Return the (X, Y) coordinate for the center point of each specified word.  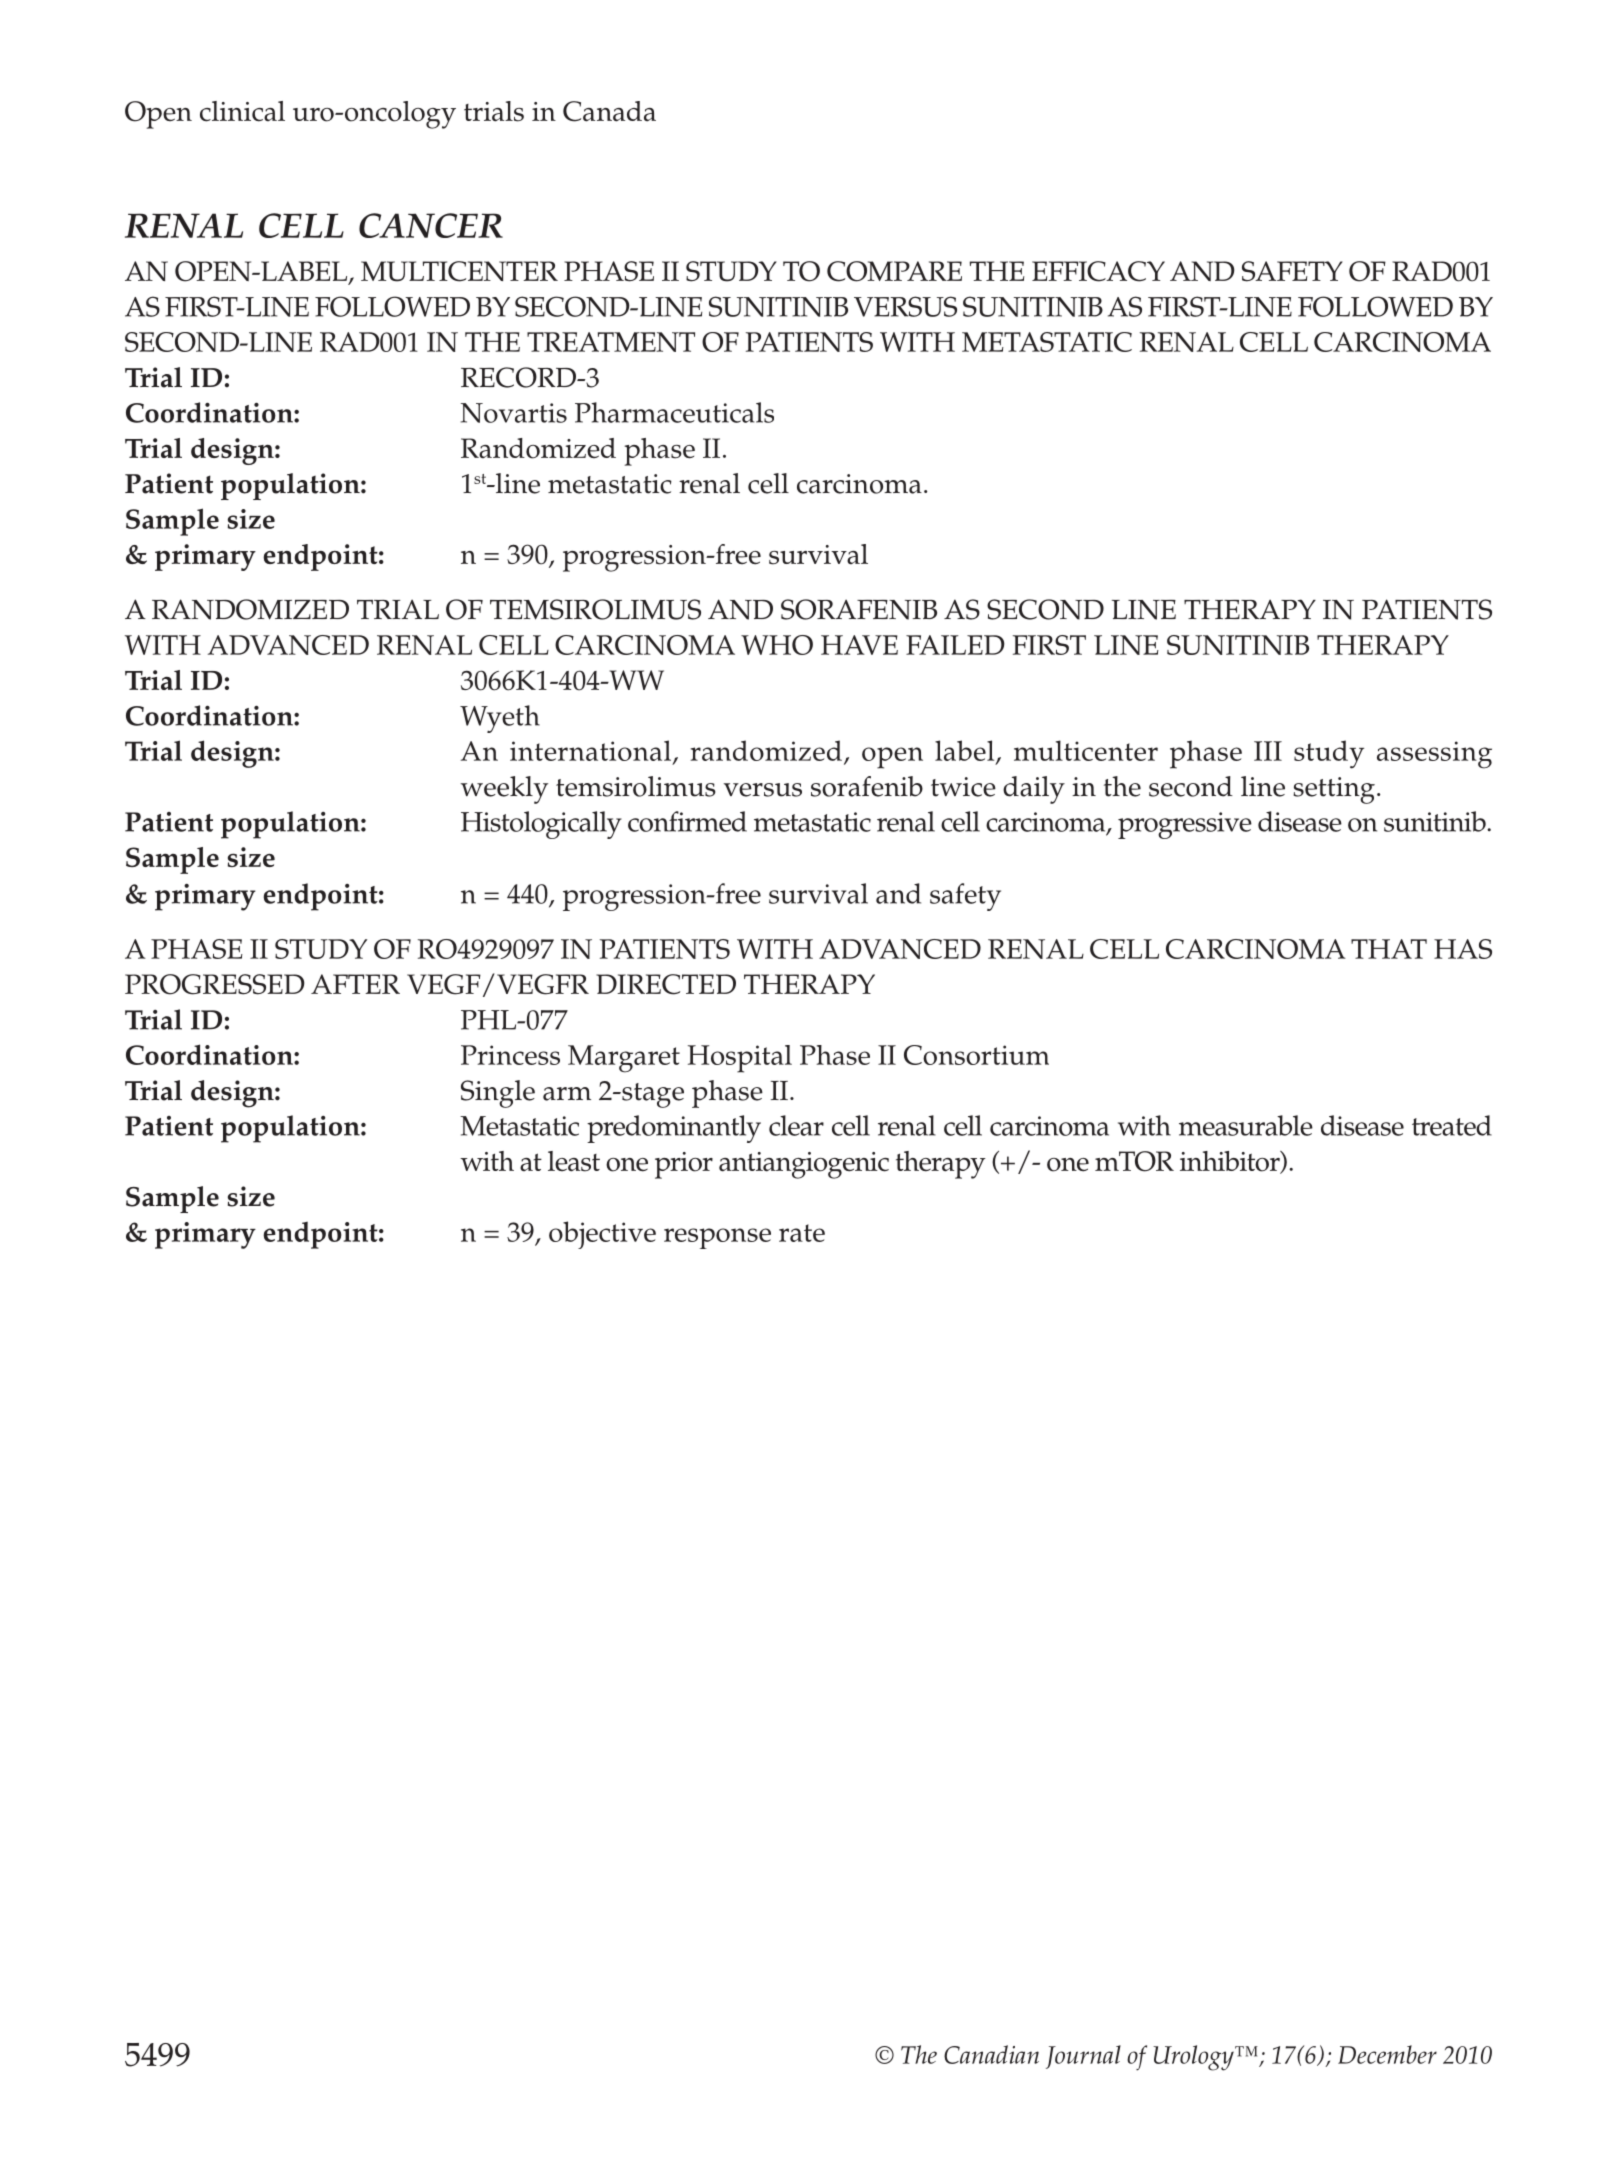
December (1387, 2054)
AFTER (355, 984)
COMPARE (894, 271)
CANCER (431, 225)
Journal (1083, 2057)
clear (796, 1125)
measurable (1246, 1125)
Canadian (991, 2054)
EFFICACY (1098, 271)
